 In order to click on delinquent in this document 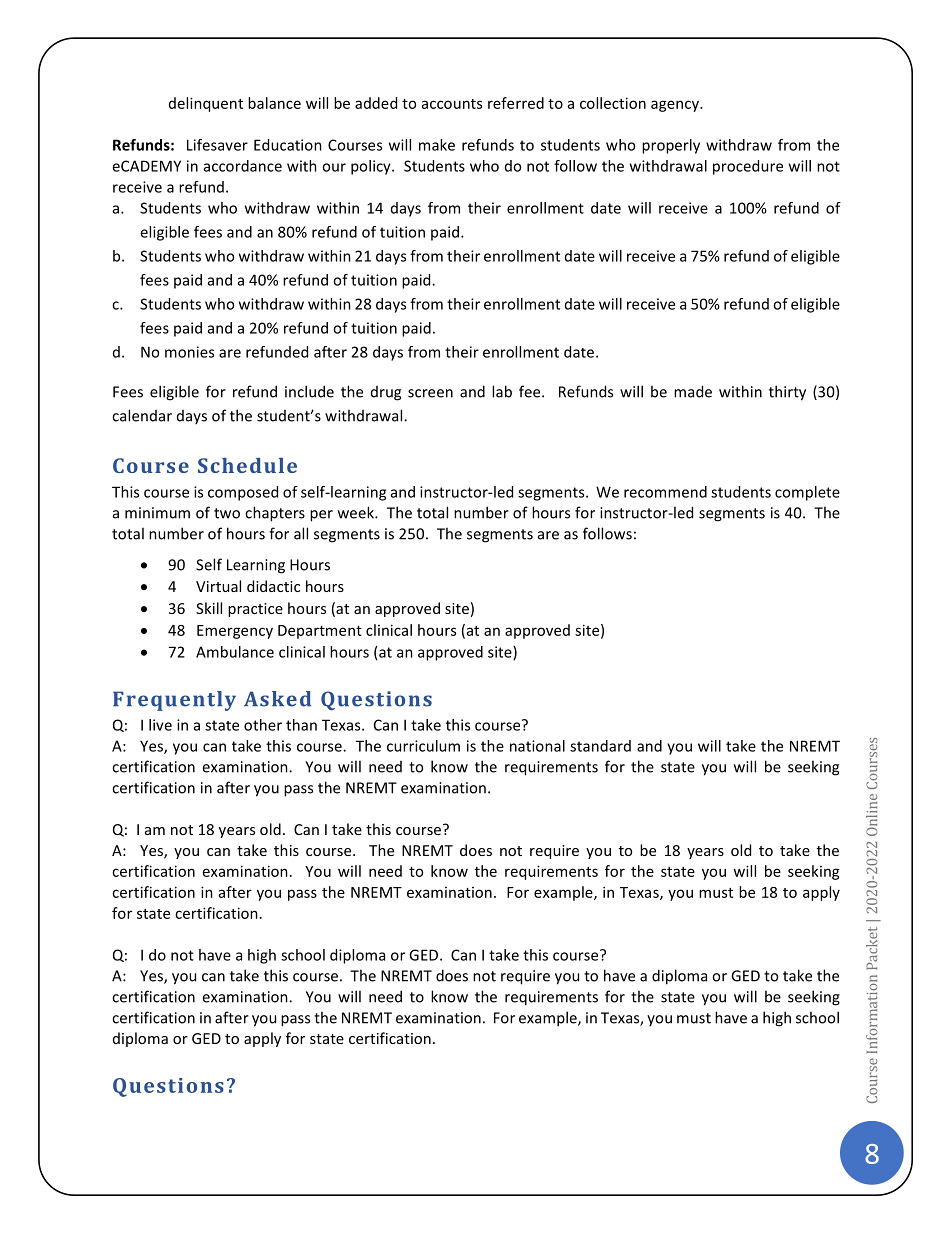, I will do `click(206, 104)`.
